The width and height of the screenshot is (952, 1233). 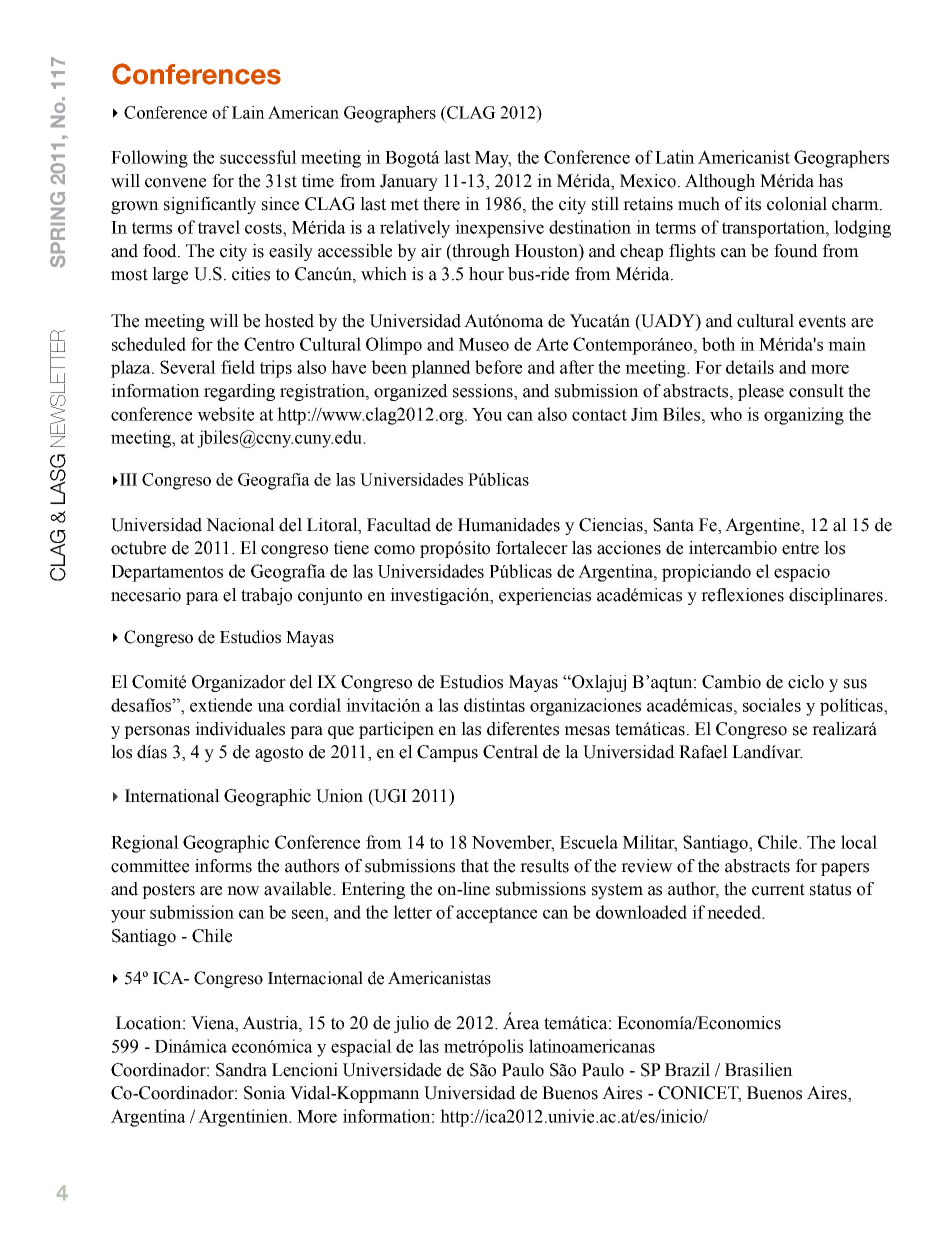 I want to click on Argentine, so click(x=763, y=526).
